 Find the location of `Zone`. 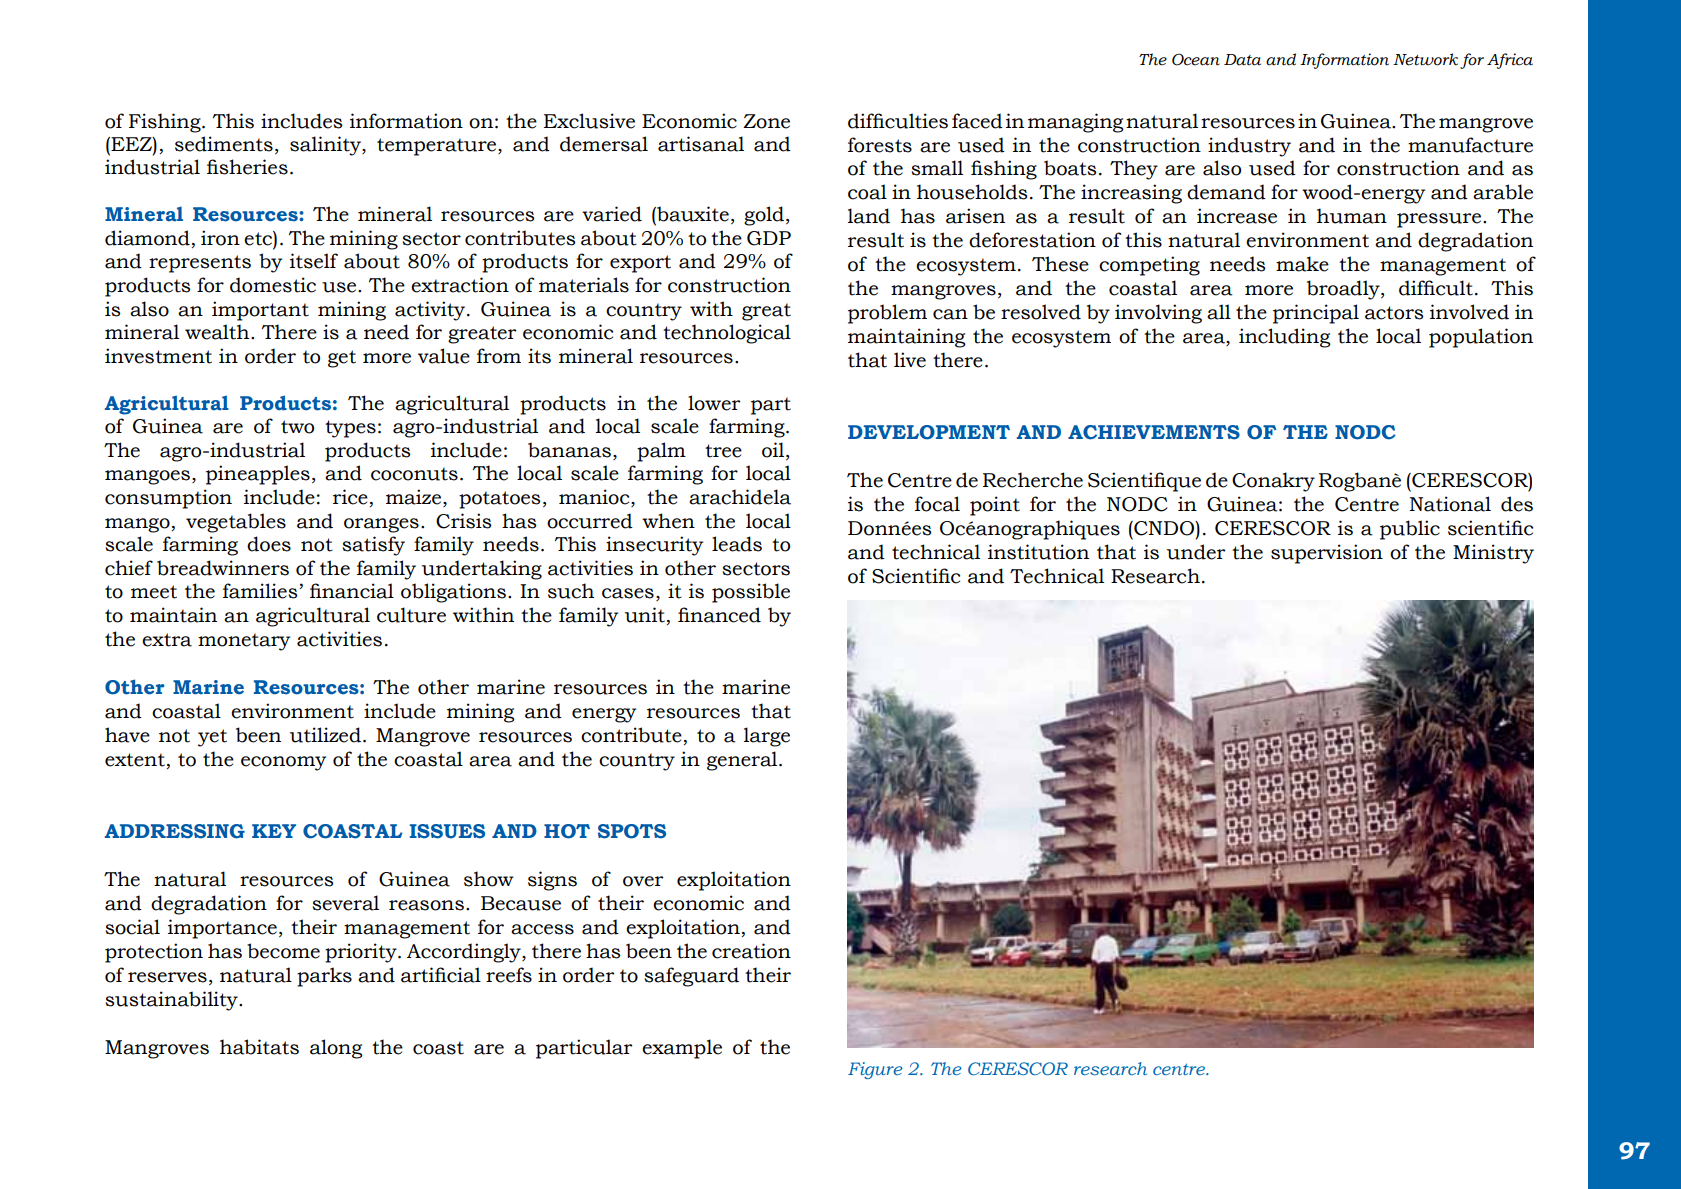

Zone is located at coordinates (766, 121).
